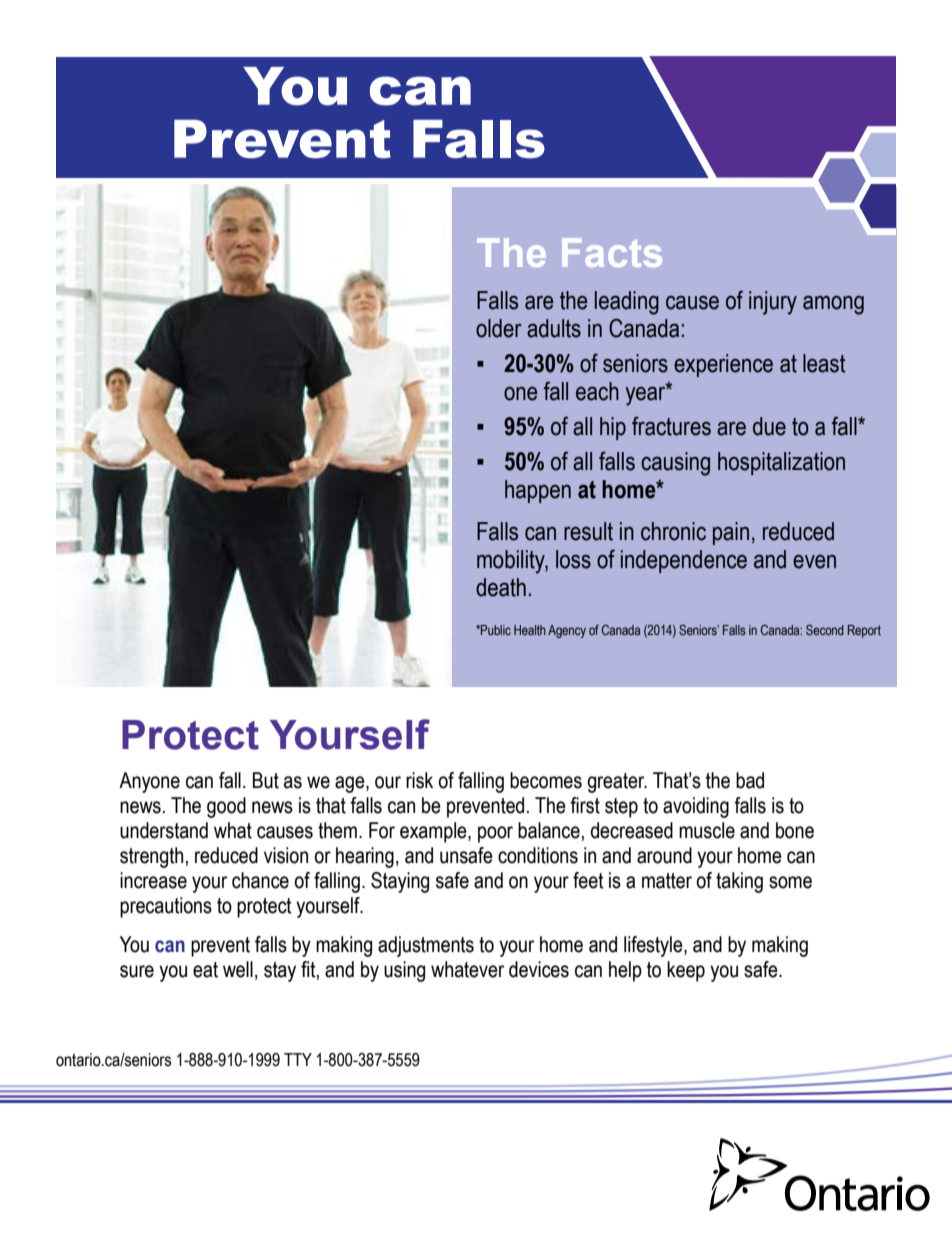 The width and height of the document is (952, 1233). Describe the element at coordinates (499, 328) in the document. I see `older` at that location.
